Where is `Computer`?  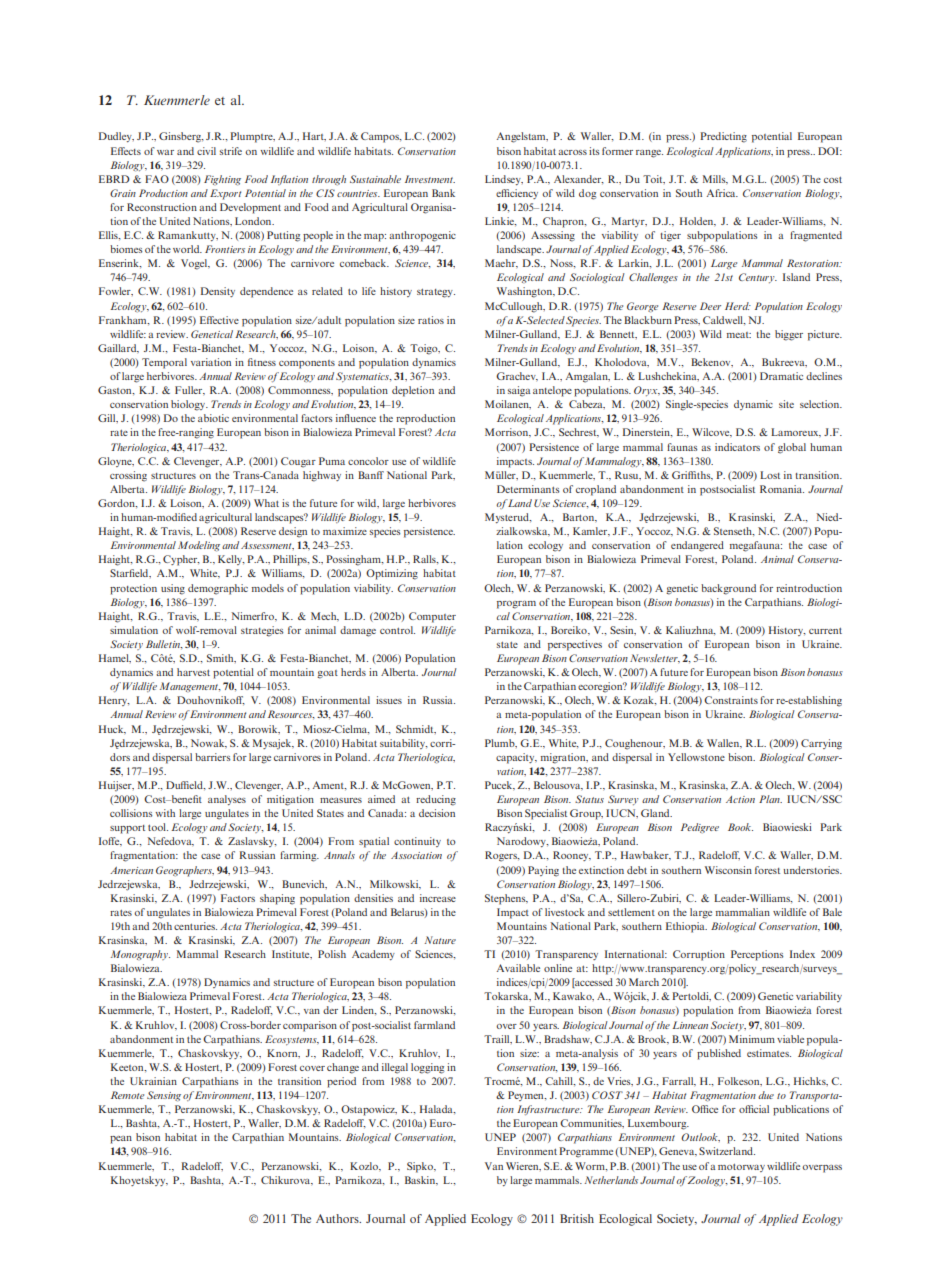 Computer is located at coordinates (432, 617).
